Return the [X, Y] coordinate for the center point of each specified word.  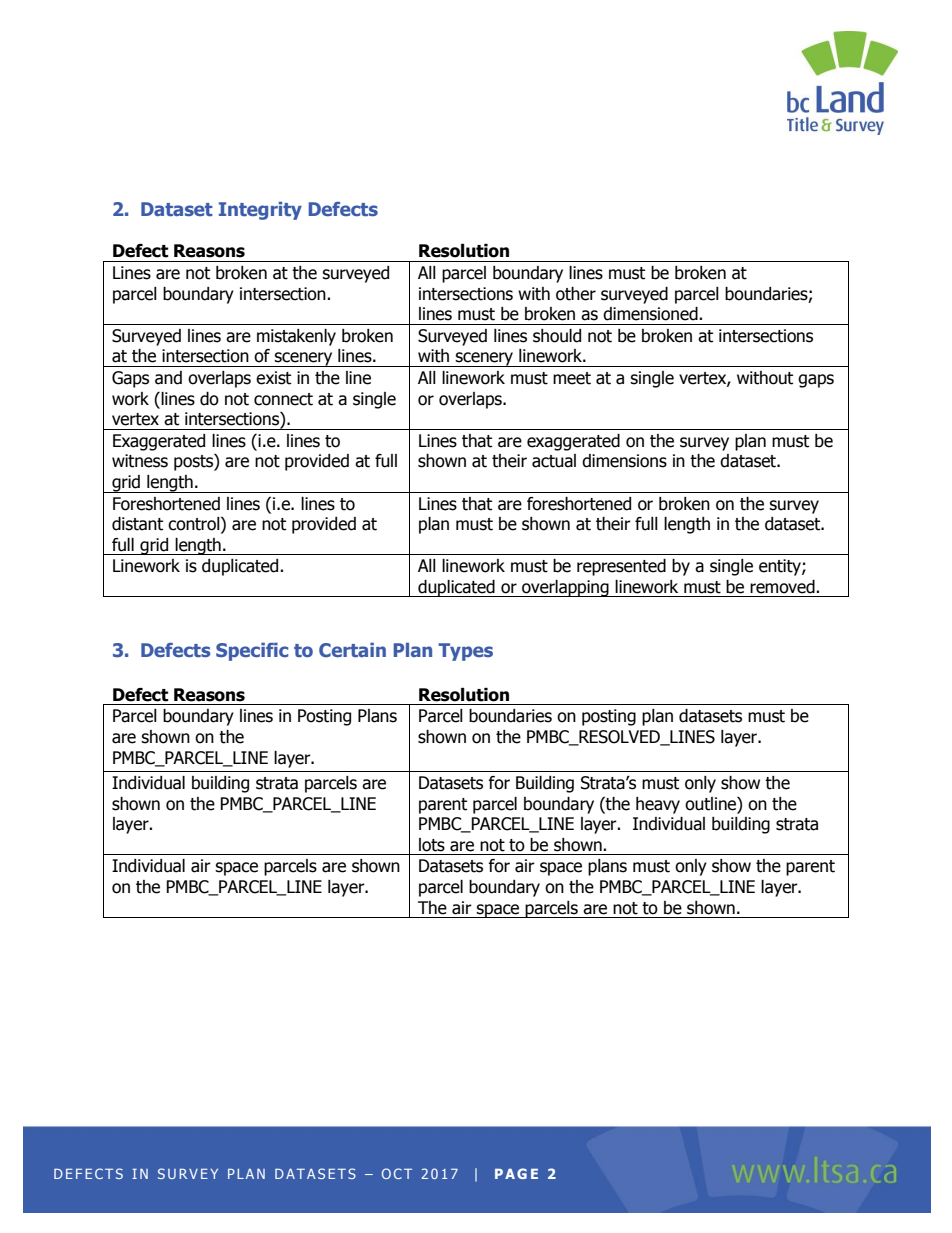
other [576, 294]
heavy [658, 805]
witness [140, 461]
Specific [252, 651]
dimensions [624, 461]
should [557, 336]
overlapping [565, 588]
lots [432, 845]
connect [283, 399]
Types [465, 652]
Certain [352, 649]
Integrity [260, 210]
